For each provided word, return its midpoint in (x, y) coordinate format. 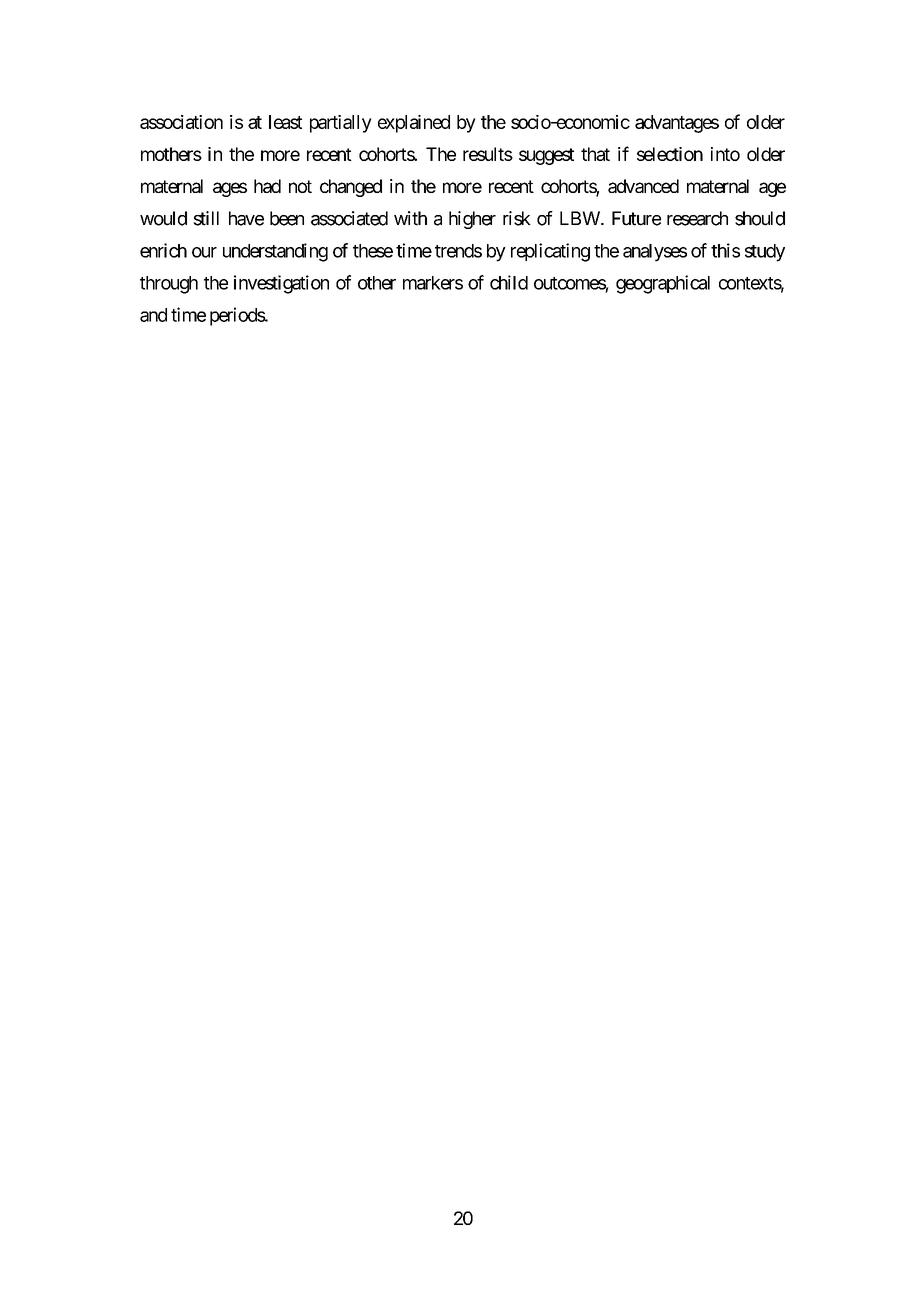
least (285, 122)
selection (670, 154)
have (246, 218)
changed (351, 188)
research (697, 218)
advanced (643, 186)
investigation (281, 284)
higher (472, 220)
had (267, 186)
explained (414, 124)
